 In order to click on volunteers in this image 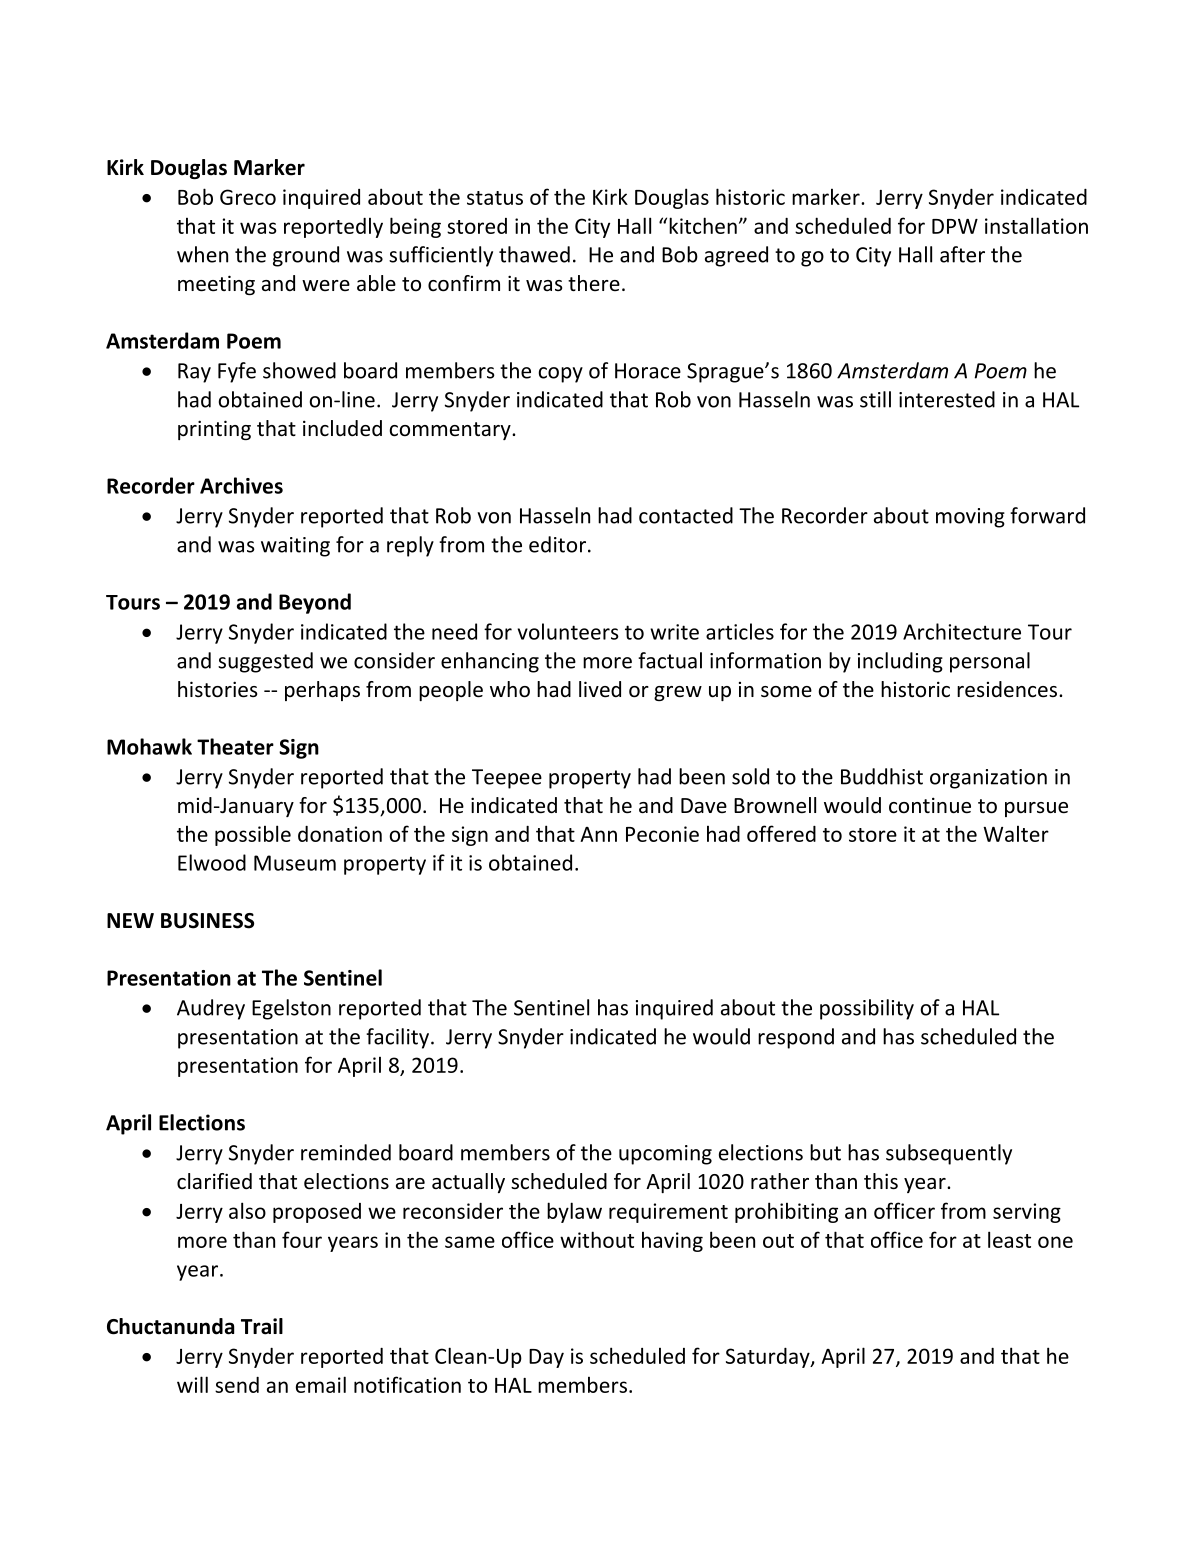, I will do `click(568, 631)`.
